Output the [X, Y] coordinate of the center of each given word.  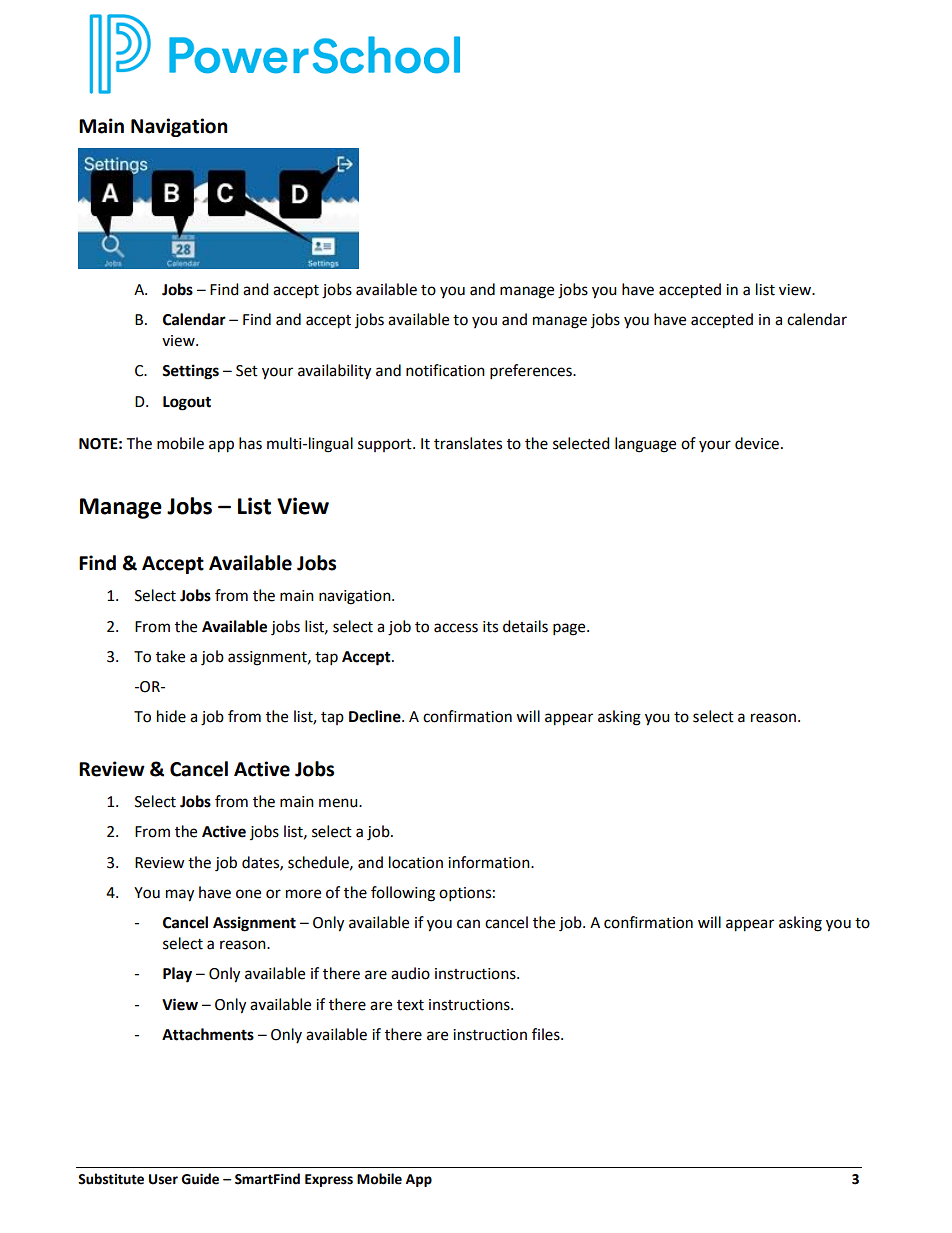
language [645, 445]
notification [445, 370]
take [170, 656]
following [403, 894]
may [180, 895]
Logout [187, 403]
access [456, 628]
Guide [200, 1179]
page [570, 629]
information [490, 862]
